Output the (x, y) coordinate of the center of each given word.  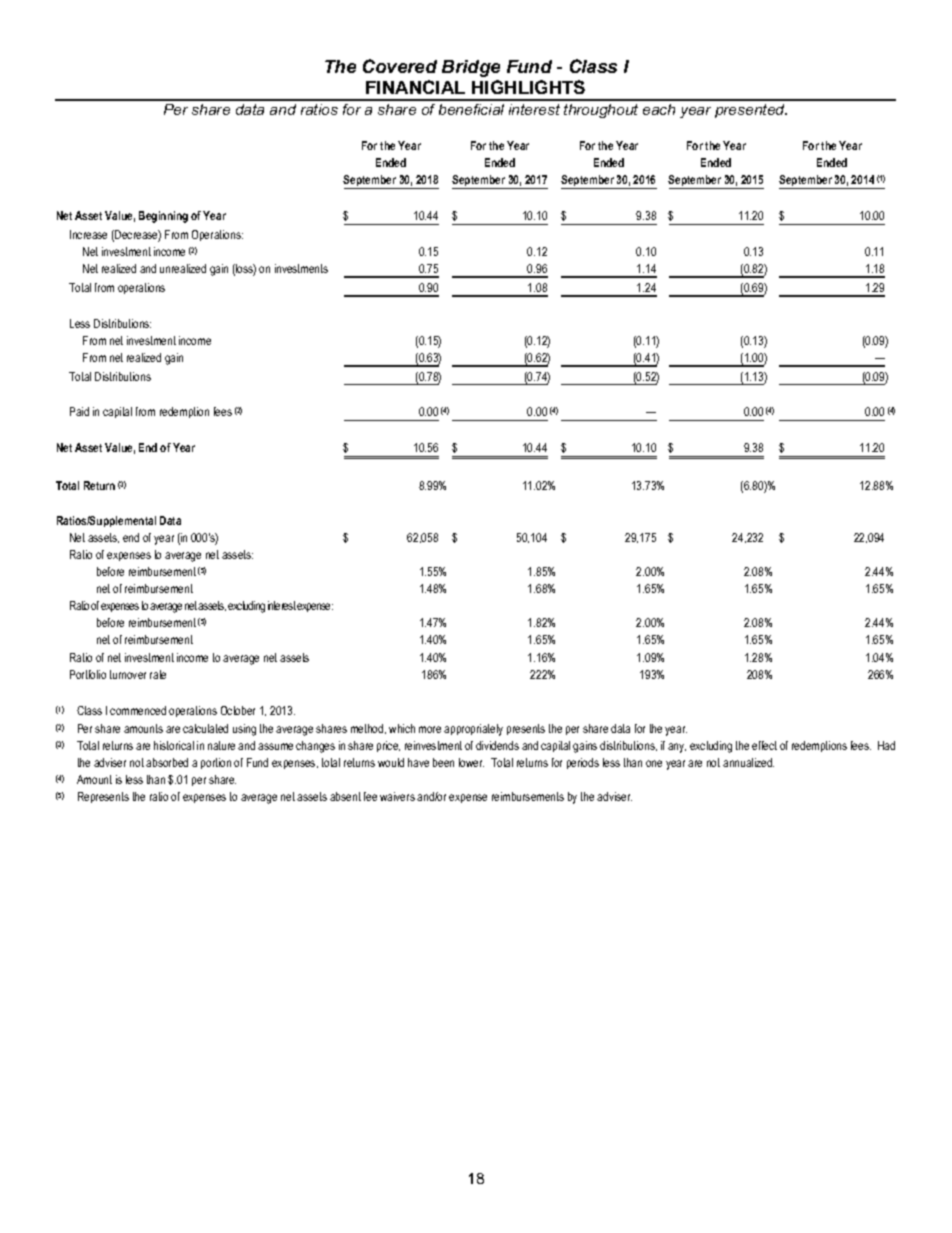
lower (471, 762)
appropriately (473, 730)
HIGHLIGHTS (528, 87)
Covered (400, 66)
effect (764, 745)
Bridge (471, 68)
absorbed (167, 762)
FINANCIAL (415, 87)
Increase (88, 234)
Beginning (163, 217)
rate (158, 674)
